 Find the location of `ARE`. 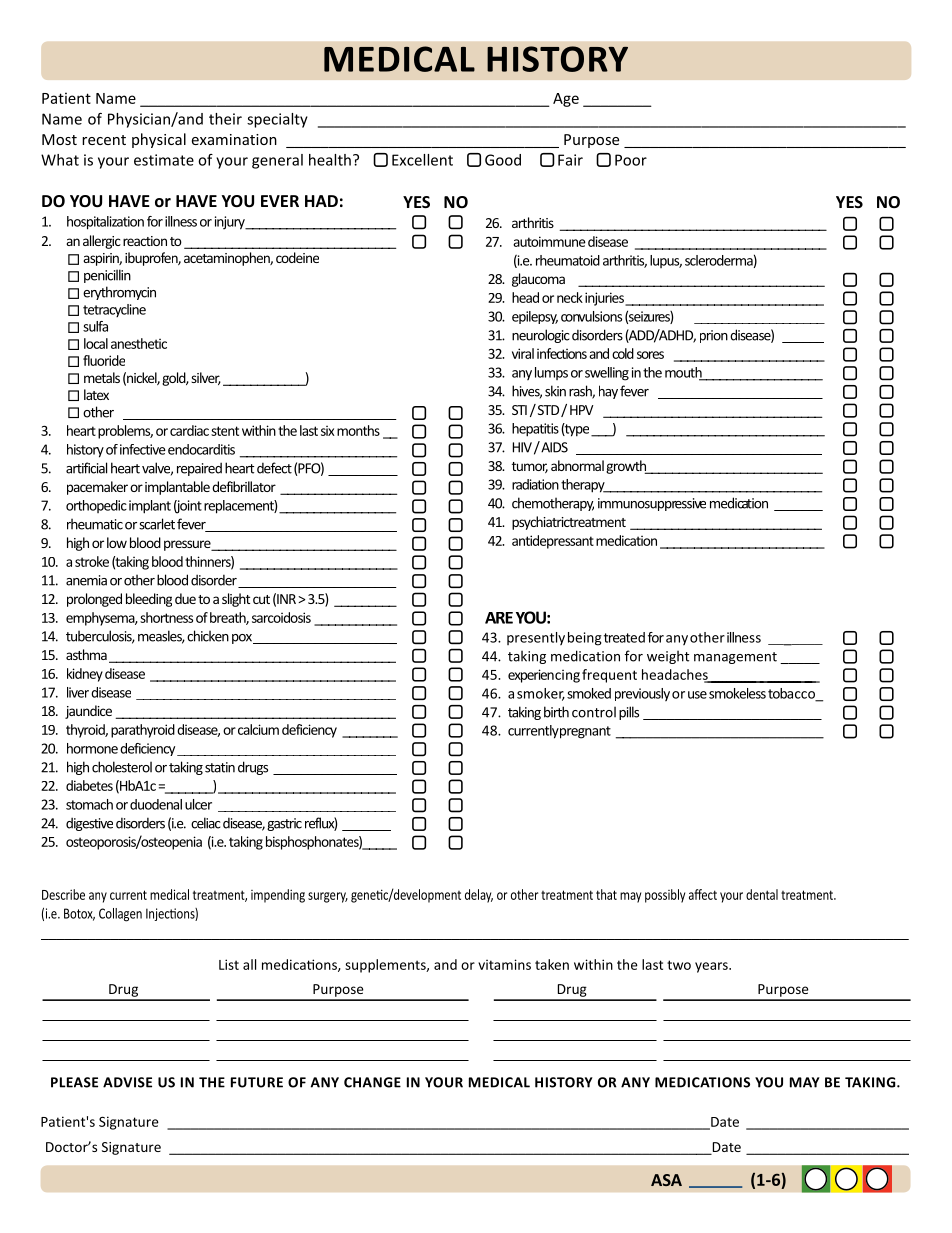

ARE is located at coordinates (499, 618).
